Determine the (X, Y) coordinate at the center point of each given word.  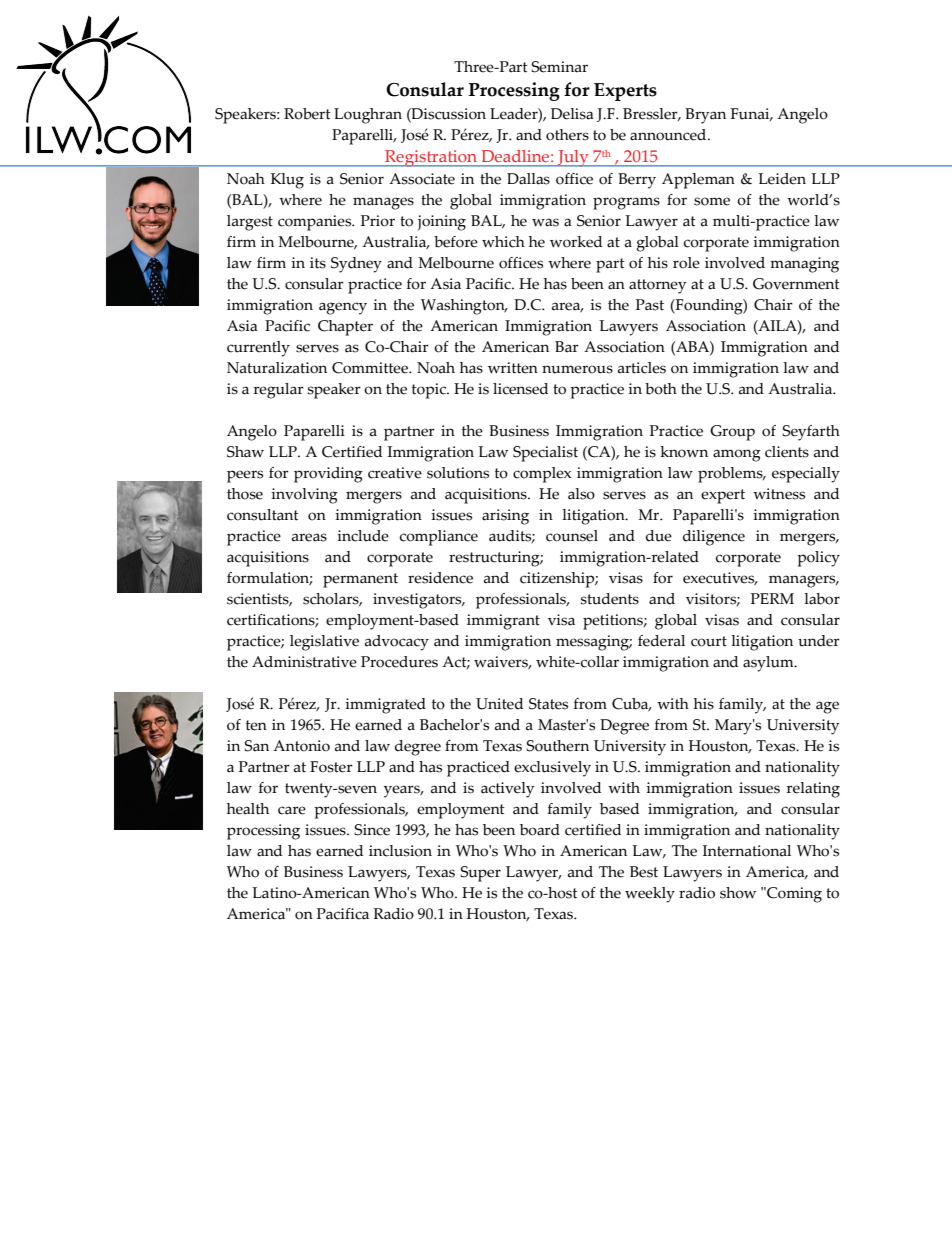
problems (731, 475)
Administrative (304, 662)
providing (328, 475)
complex (542, 475)
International (747, 851)
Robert (307, 114)
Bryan (705, 116)
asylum (769, 664)
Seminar (559, 67)
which (503, 242)
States (548, 704)
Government (796, 284)
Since (372, 830)
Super (480, 874)
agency (343, 308)
